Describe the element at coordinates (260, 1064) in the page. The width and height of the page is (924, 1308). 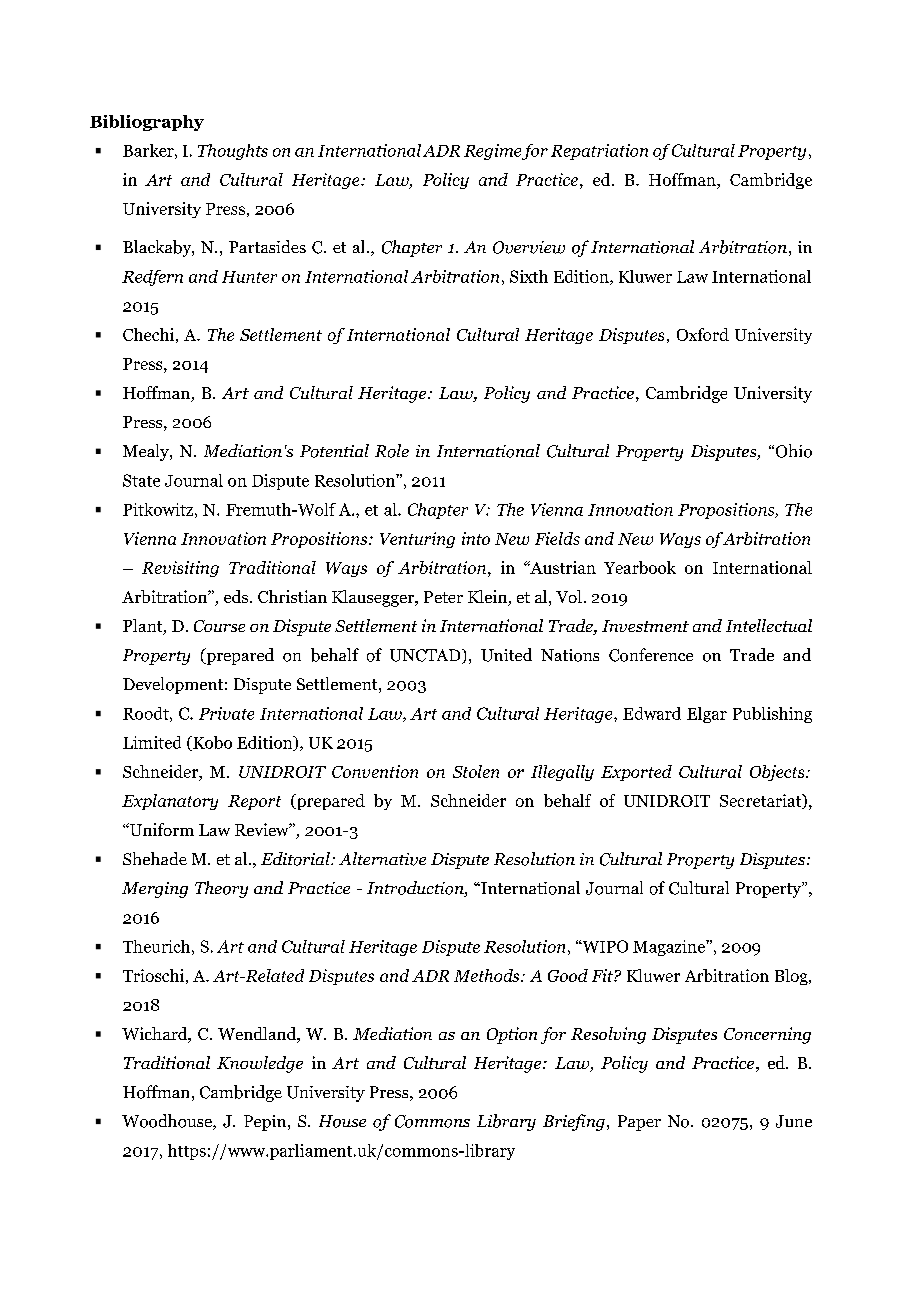
I see `Knowledge` at that location.
